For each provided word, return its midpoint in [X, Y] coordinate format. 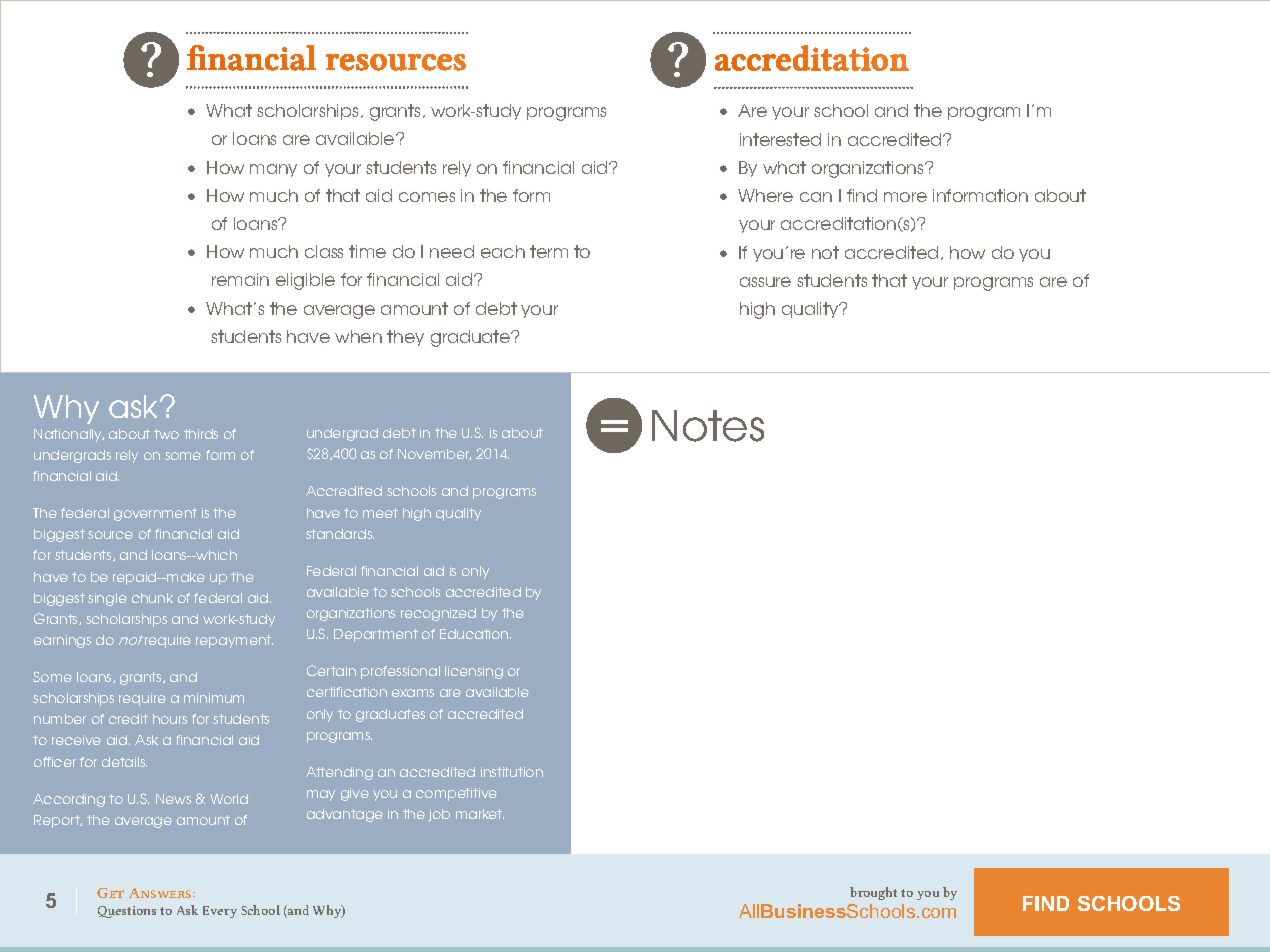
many [273, 170]
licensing [474, 672]
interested [780, 139]
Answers [161, 893]
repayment [234, 641]
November [434, 454]
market [480, 814]
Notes [708, 426]
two [166, 434]
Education [475, 634]
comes [427, 197]
